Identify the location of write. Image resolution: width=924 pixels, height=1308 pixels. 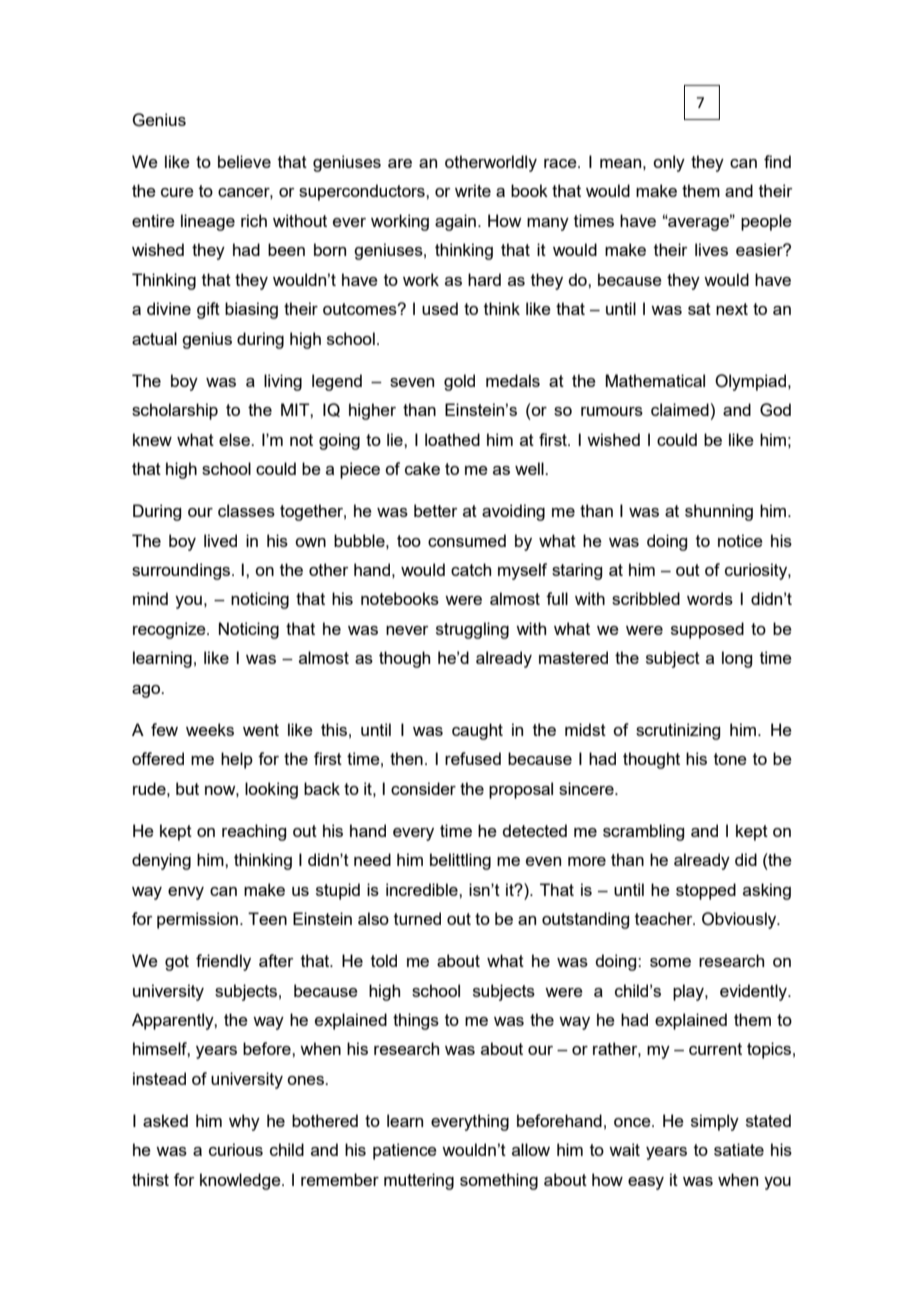
(473, 190).
